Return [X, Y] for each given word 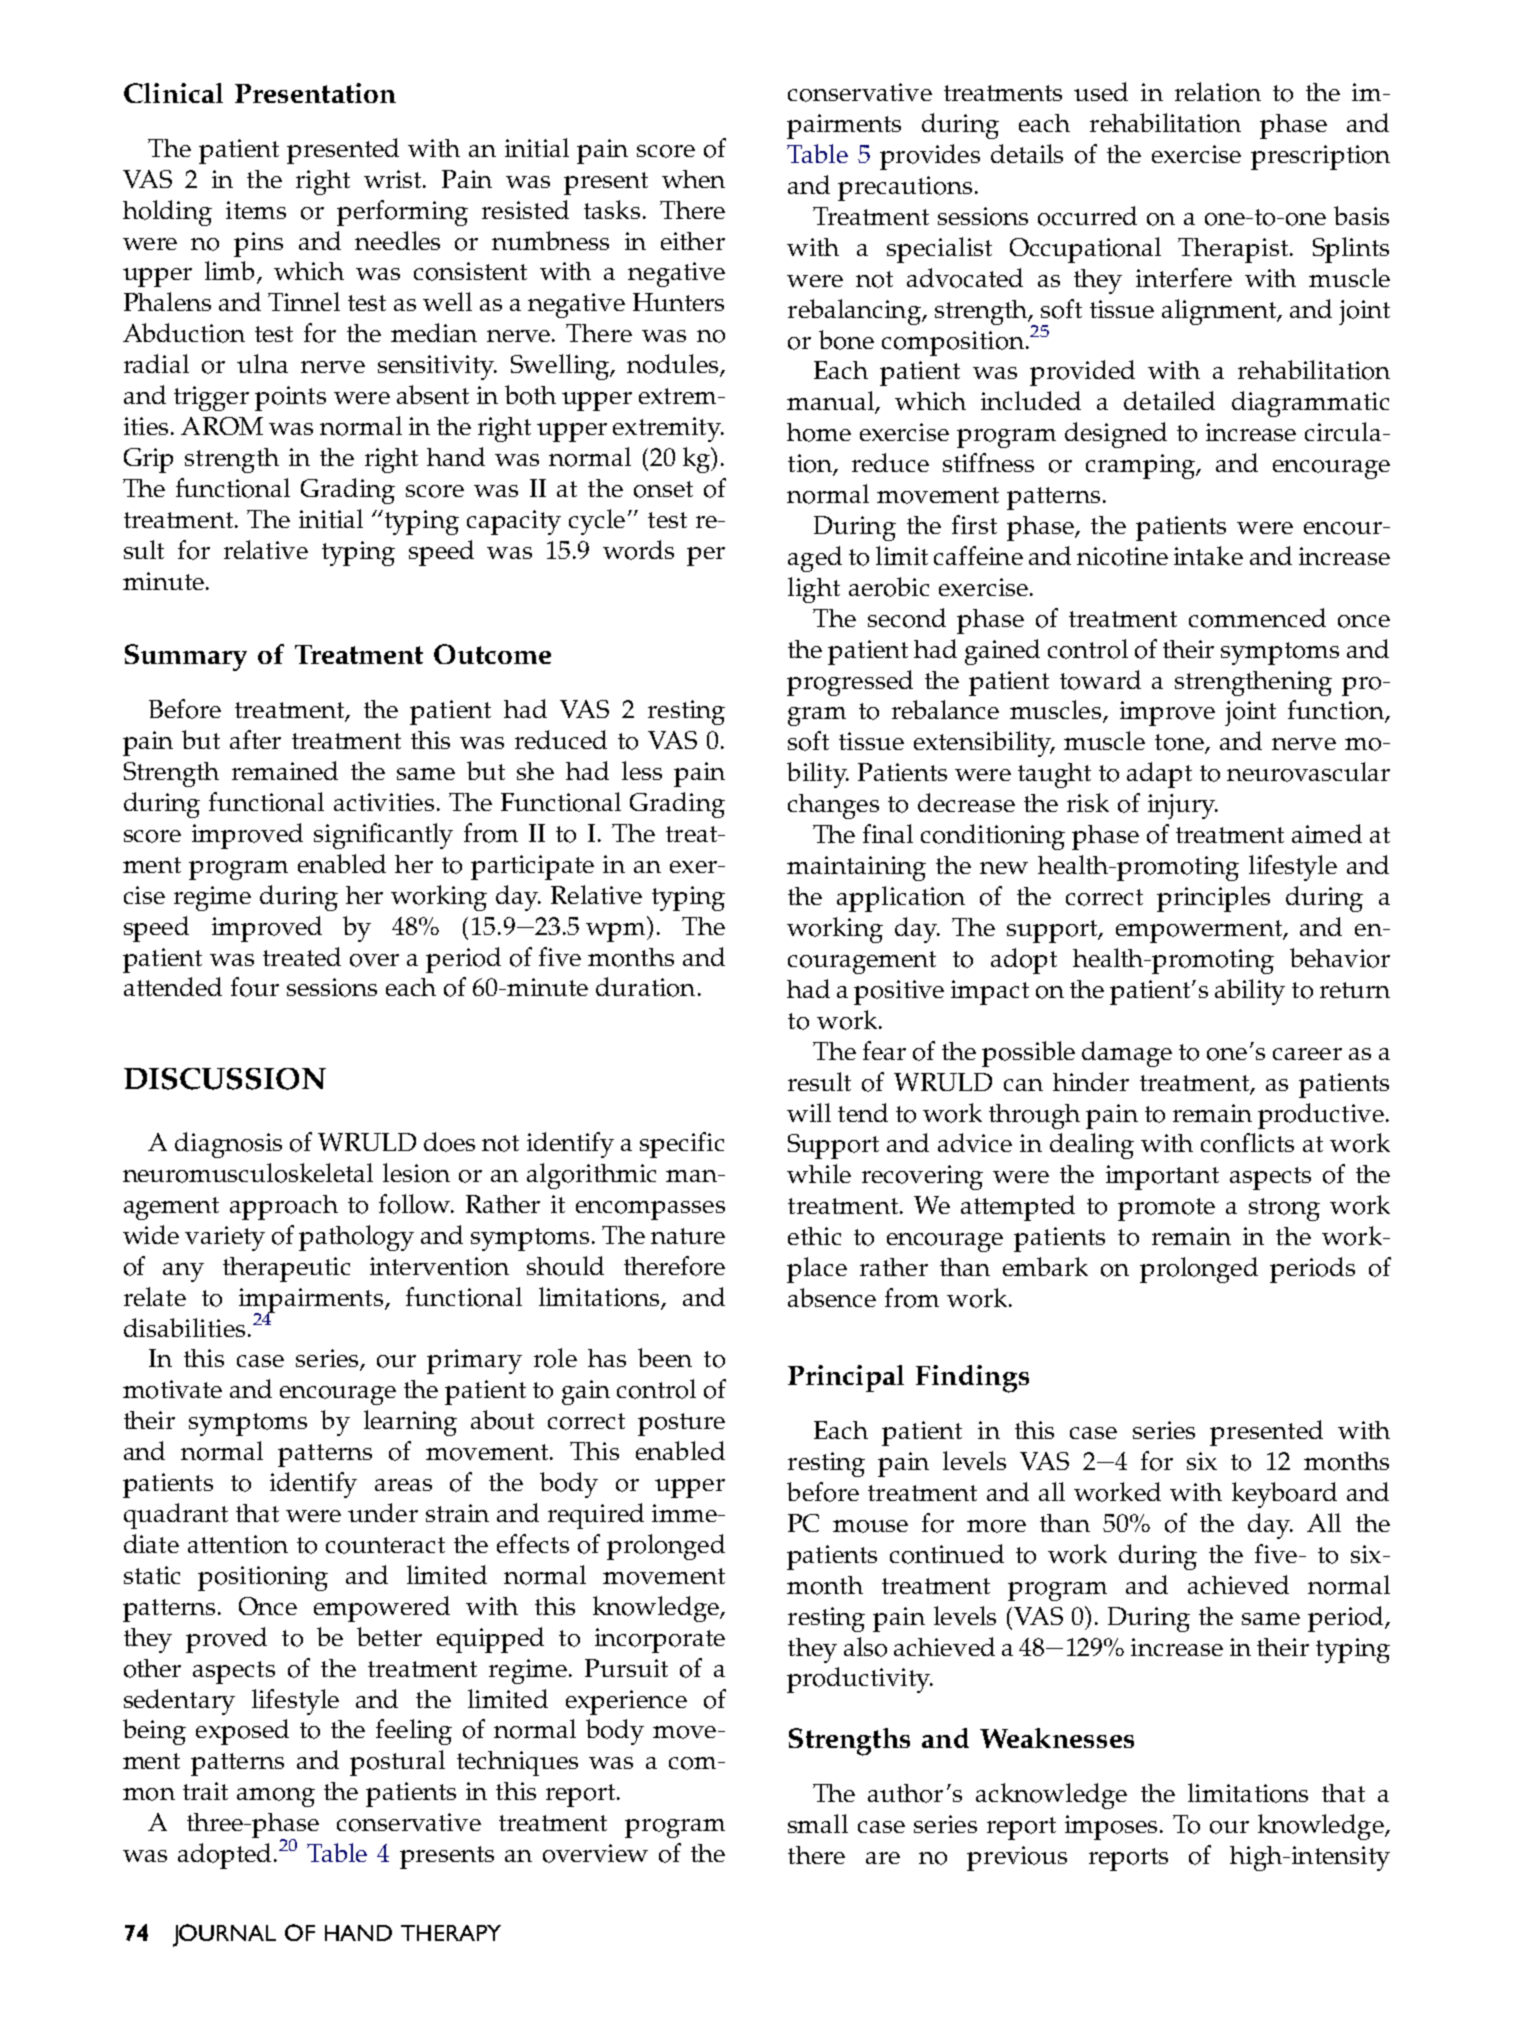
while [819, 1173]
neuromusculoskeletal [248, 1173]
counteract [385, 1545]
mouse [870, 1526]
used [1101, 91]
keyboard [1284, 1495]
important [1162, 1177]
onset [663, 489]
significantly [383, 836]
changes [833, 806]
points [290, 398]
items [256, 210]
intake [1208, 555]
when [693, 179]
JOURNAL [224, 1935]
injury [1183, 806]
